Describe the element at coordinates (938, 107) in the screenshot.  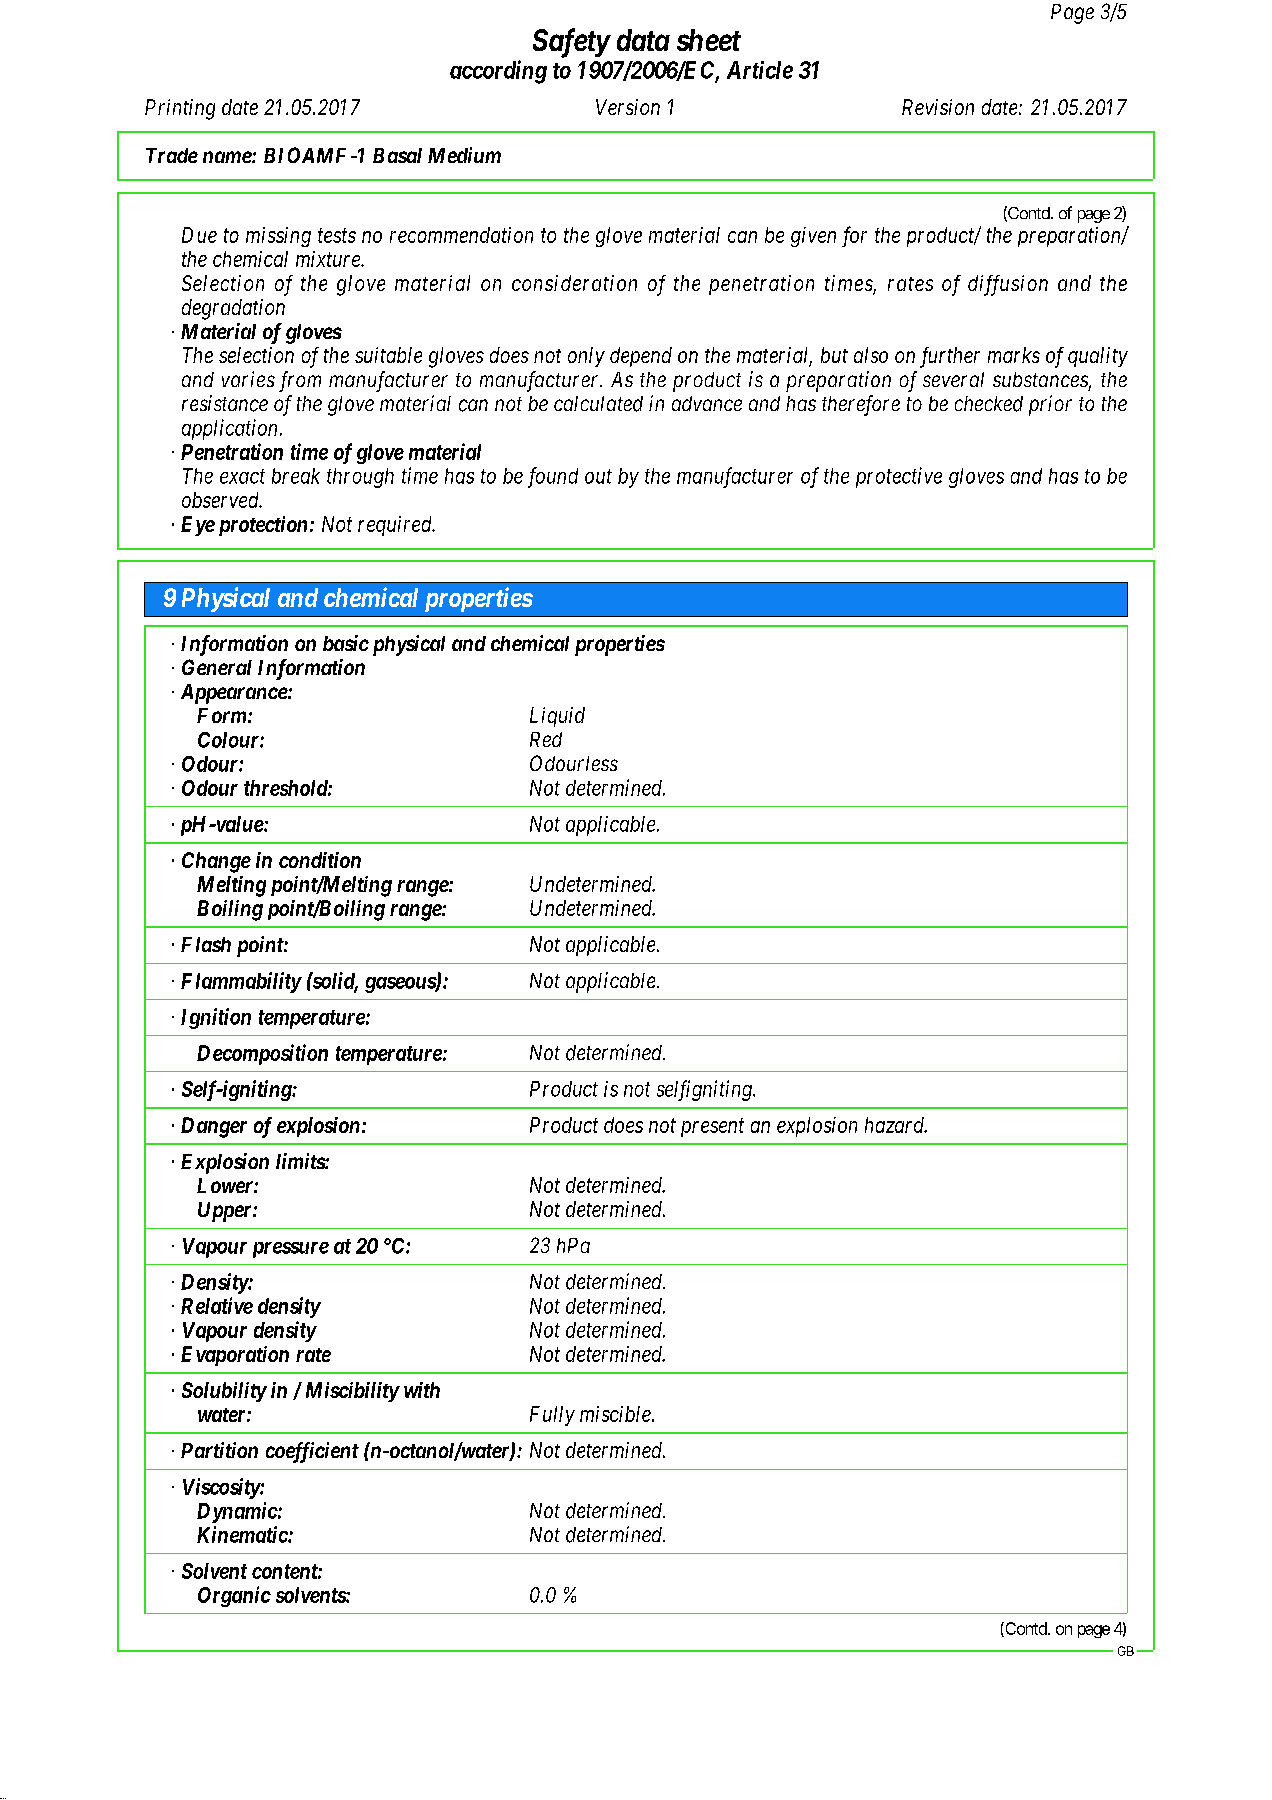
I see `Revision` at that location.
